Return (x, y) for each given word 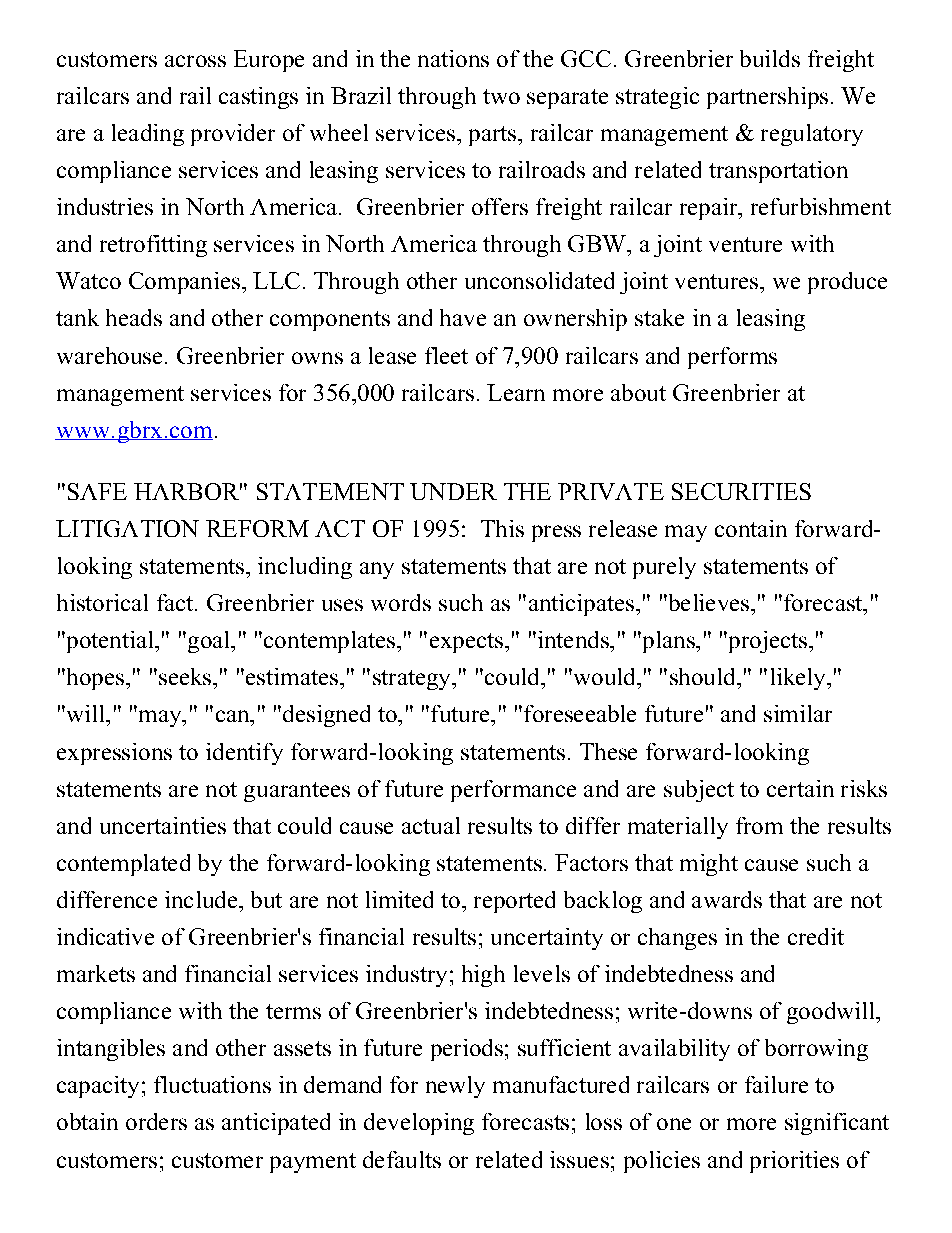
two (501, 96)
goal (208, 642)
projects (768, 642)
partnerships (767, 98)
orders (156, 1121)
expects (468, 643)
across (195, 61)
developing (419, 1124)
